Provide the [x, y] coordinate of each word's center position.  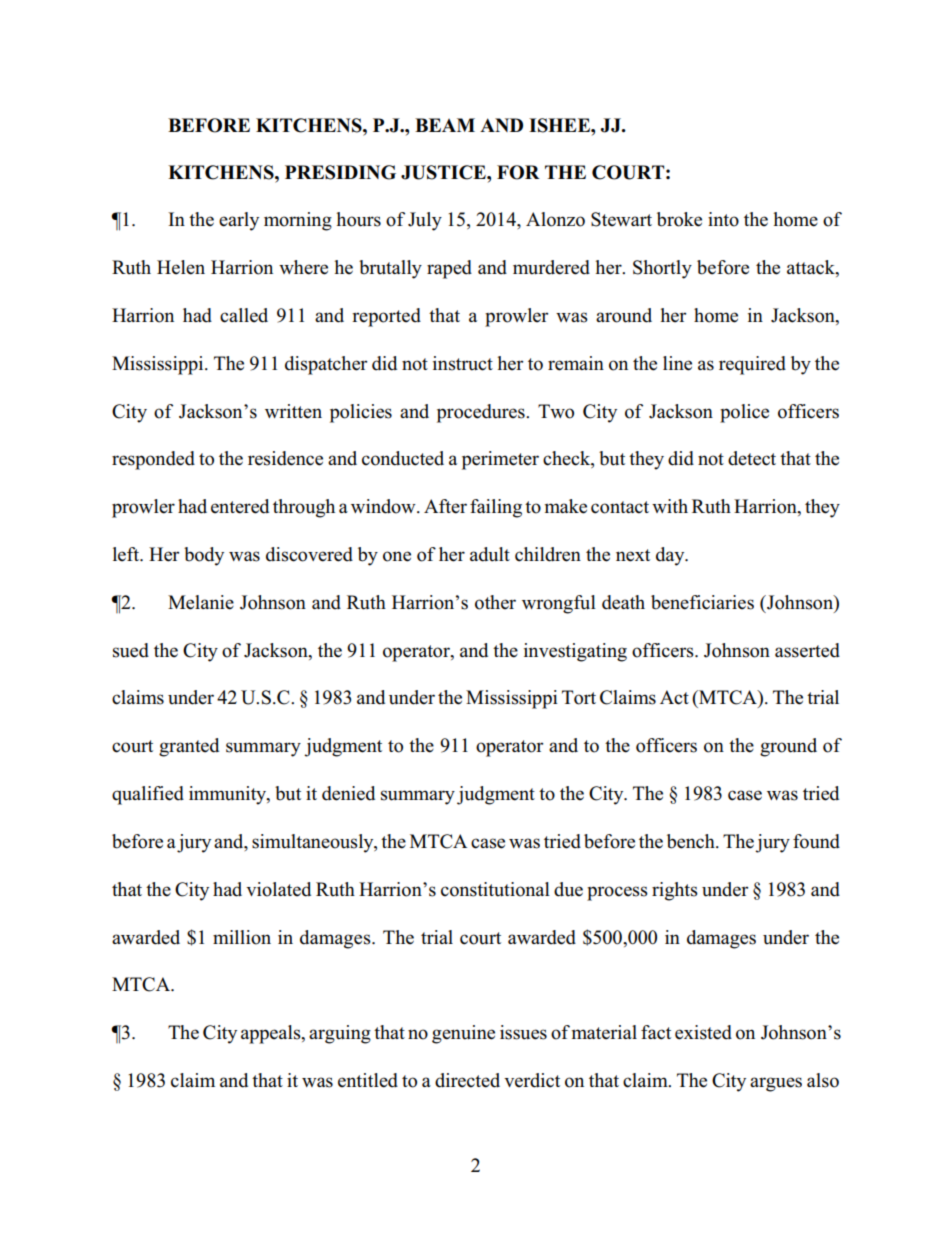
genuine [463, 1034]
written [293, 411]
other [495, 602]
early [239, 221]
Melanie [201, 602]
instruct [463, 363]
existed [703, 1032]
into [723, 219]
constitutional [495, 889]
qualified [148, 795]
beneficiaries [702, 602]
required [752, 365]
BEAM [445, 125]
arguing [340, 1034]
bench [692, 841]
